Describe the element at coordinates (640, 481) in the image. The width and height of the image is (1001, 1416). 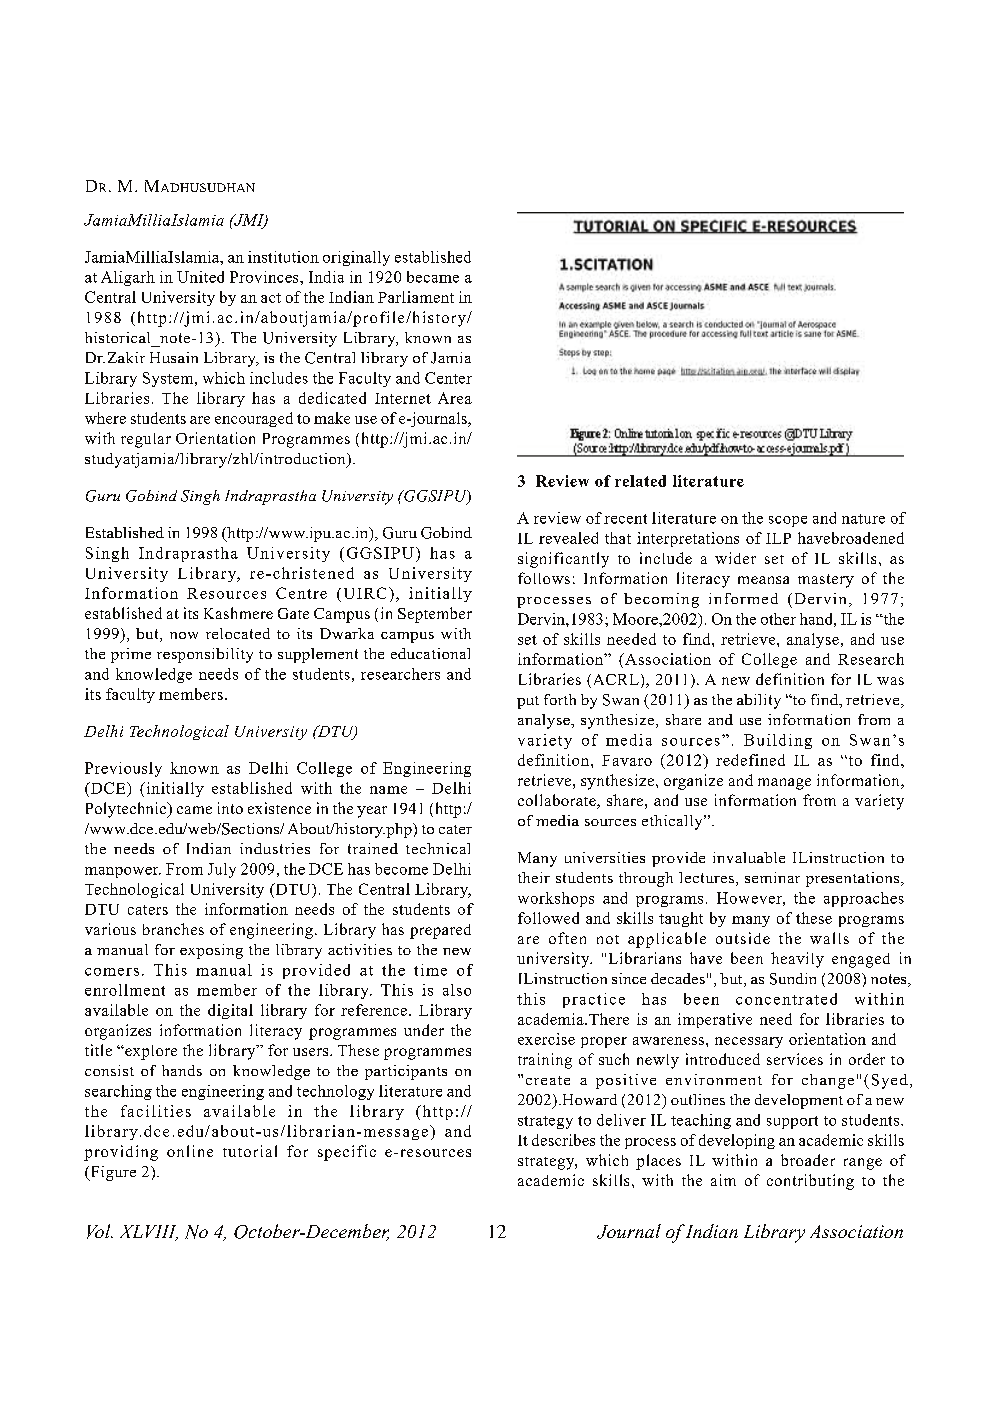
I see `related` at that location.
